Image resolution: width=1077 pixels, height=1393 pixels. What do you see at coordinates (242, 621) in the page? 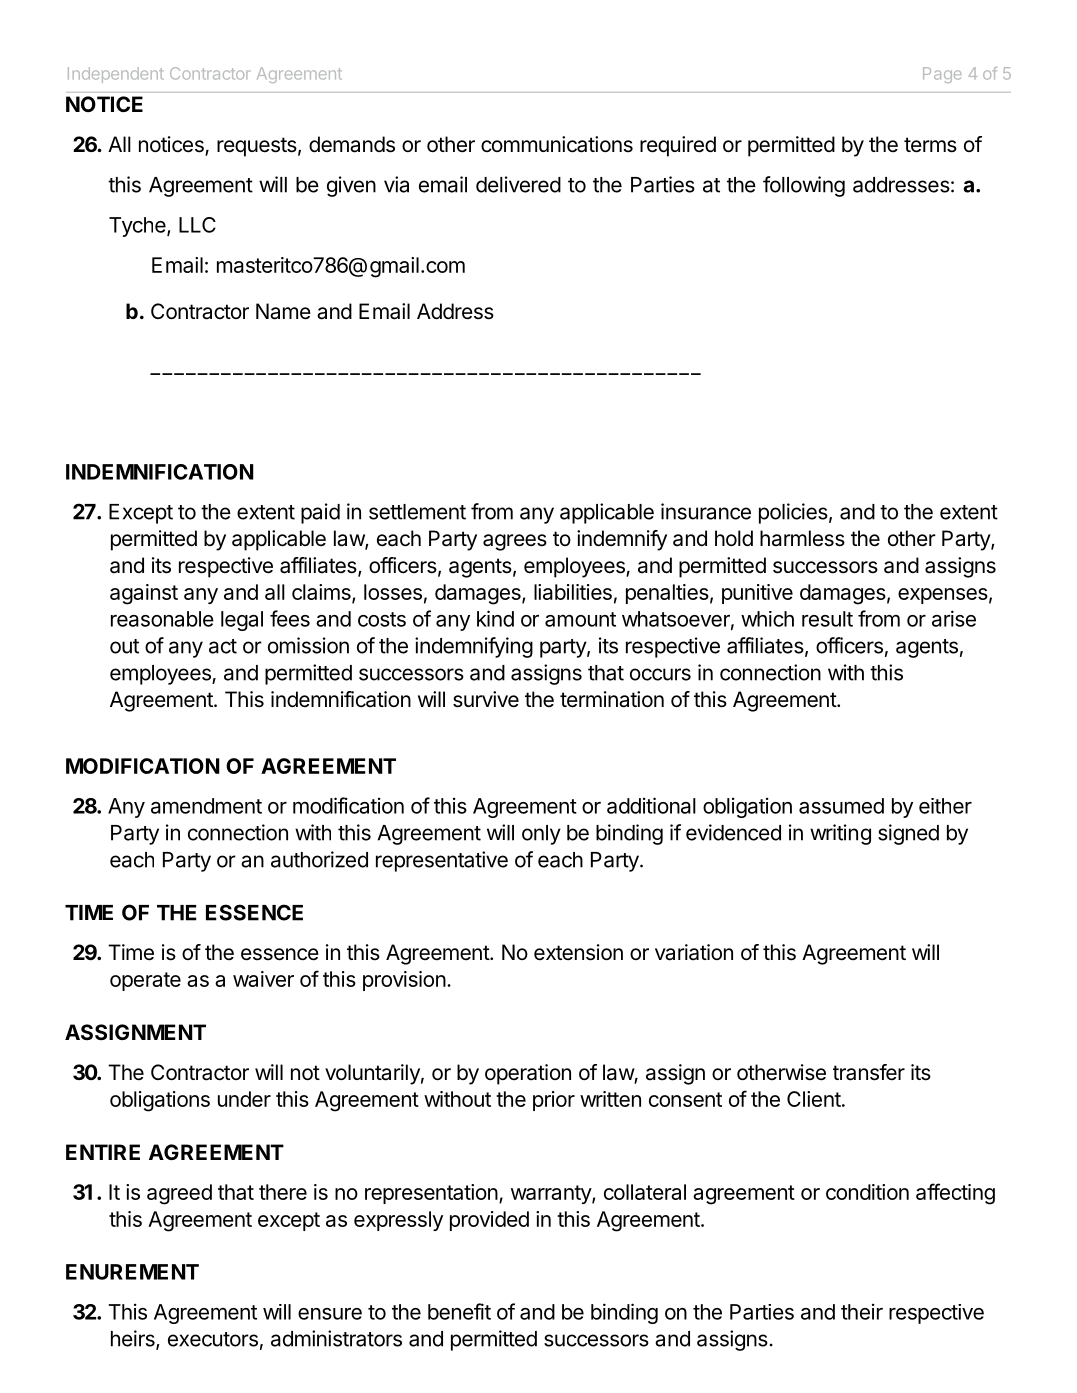
I see `legal` at bounding box center [242, 621].
